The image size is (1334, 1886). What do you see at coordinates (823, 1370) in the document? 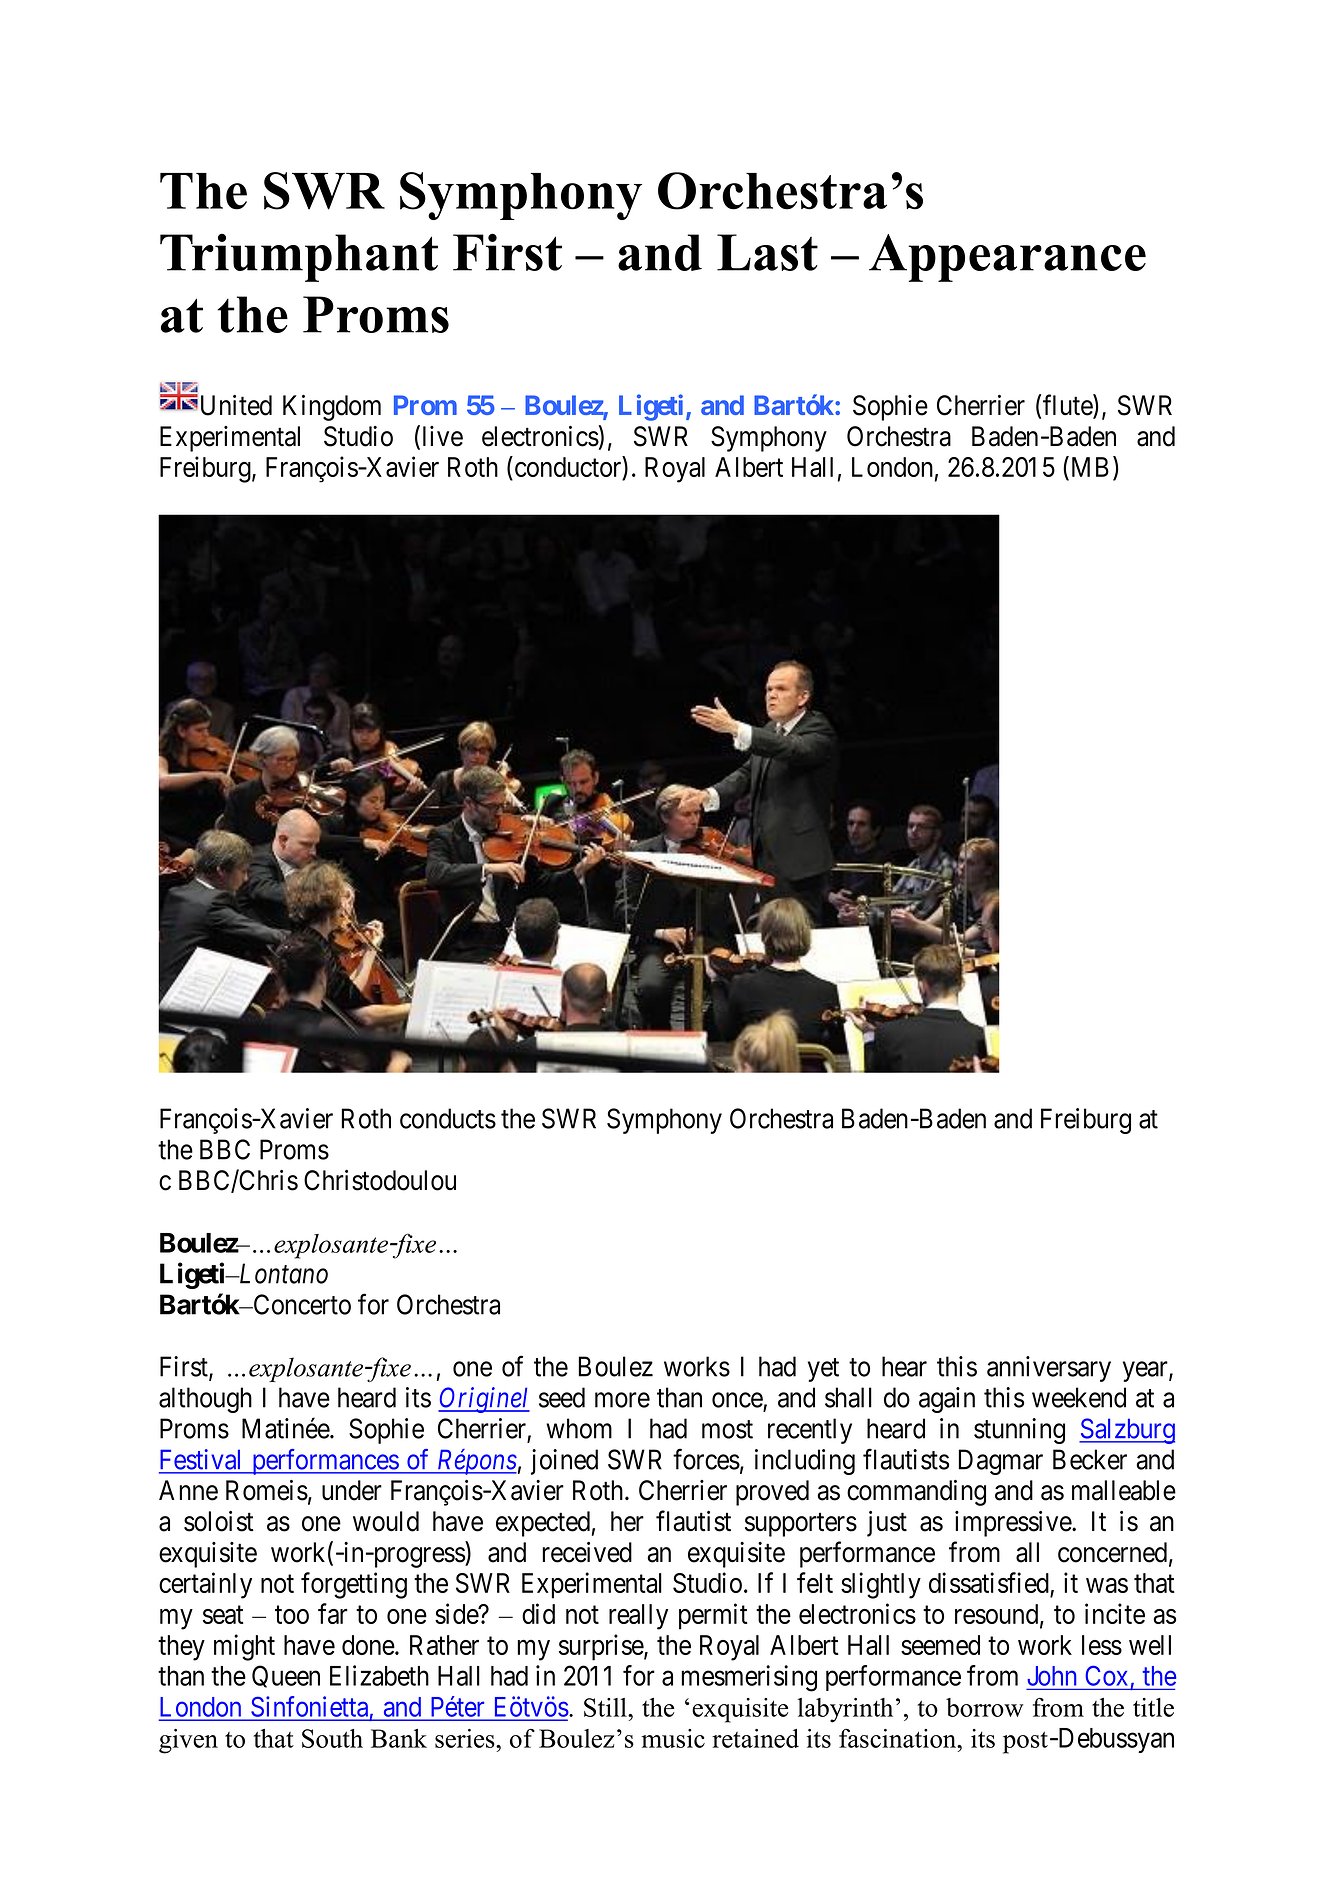
I see `yet` at bounding box center [823, 1370].
